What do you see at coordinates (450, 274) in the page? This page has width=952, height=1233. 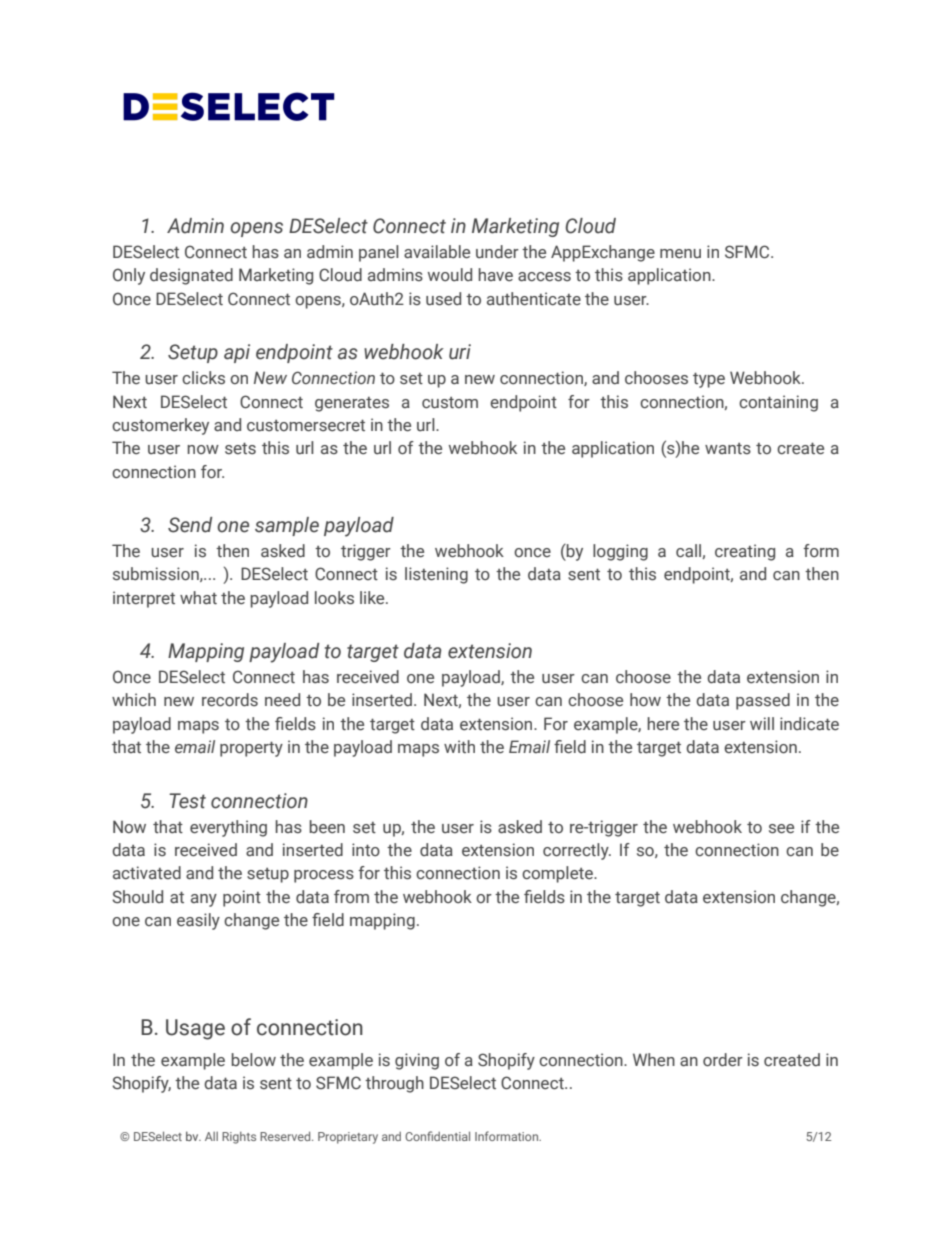 I see `would` at bounding box center [450, 274].
